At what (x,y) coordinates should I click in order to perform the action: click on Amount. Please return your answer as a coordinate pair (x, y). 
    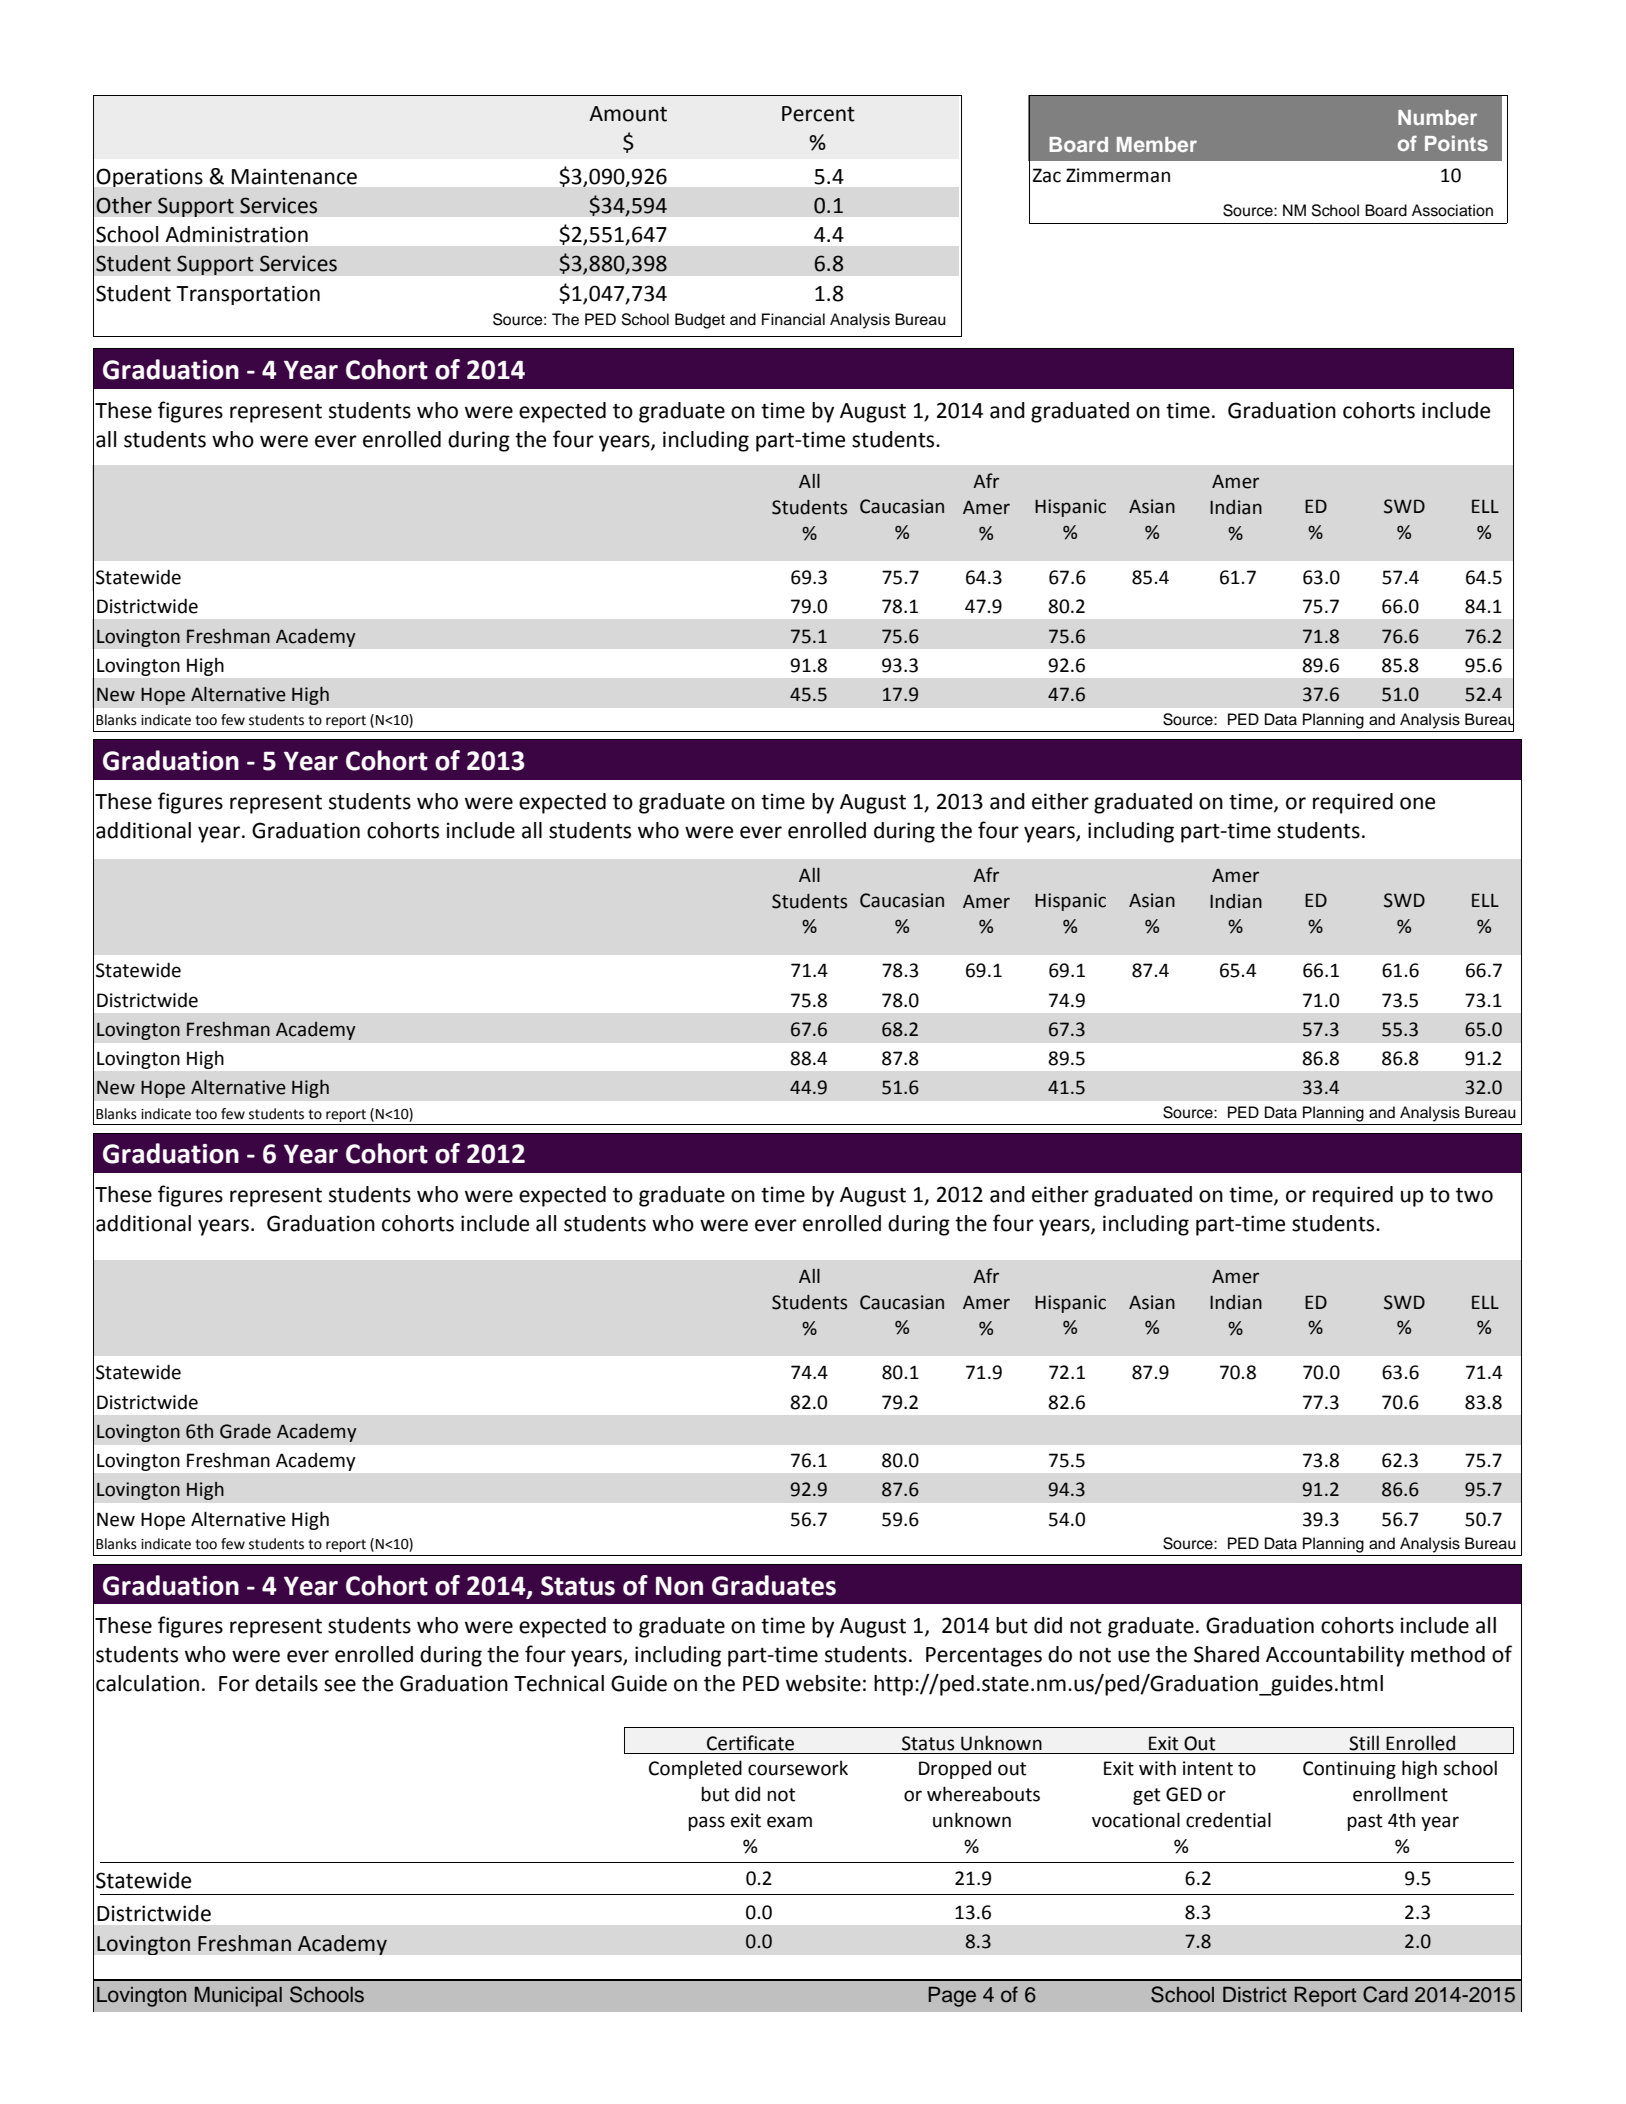
    Looking at the image, I should click on (628, 114).
